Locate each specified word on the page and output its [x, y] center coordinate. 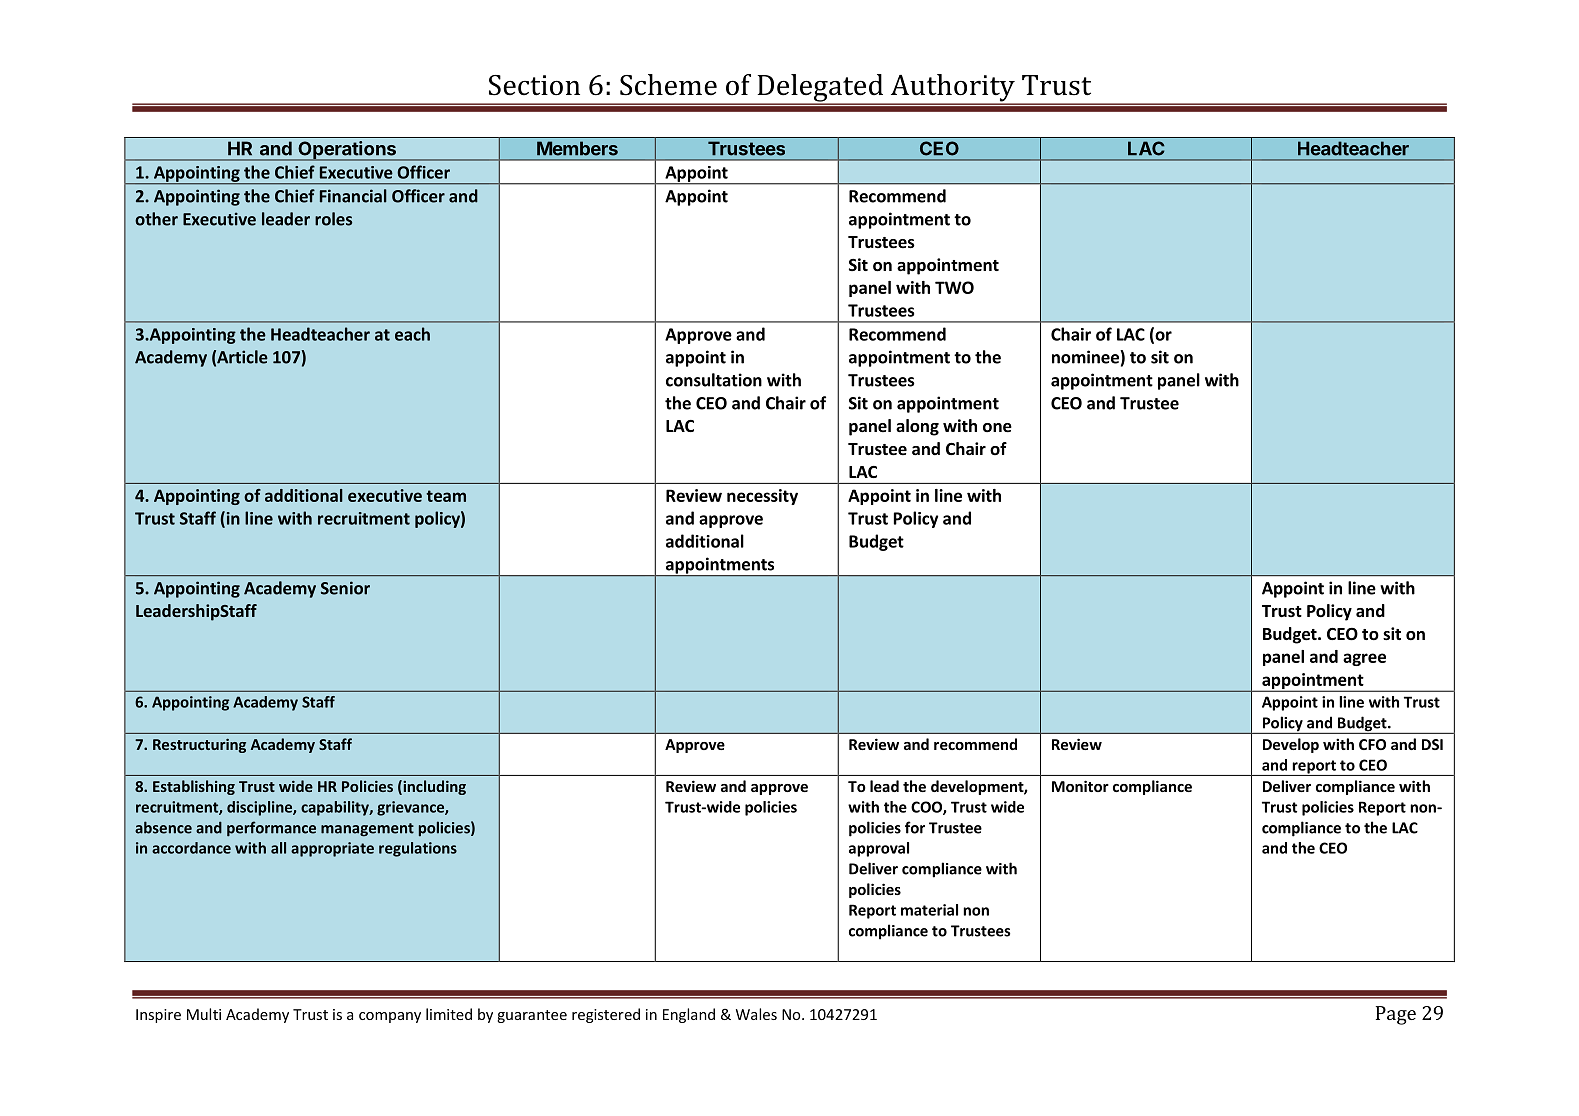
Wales [756, 1014]
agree [1364, 659]
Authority [952, 89]
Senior [345, 588]
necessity [762, 497]
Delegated [820, 89]
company [390, 1017]
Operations [347, 151]
